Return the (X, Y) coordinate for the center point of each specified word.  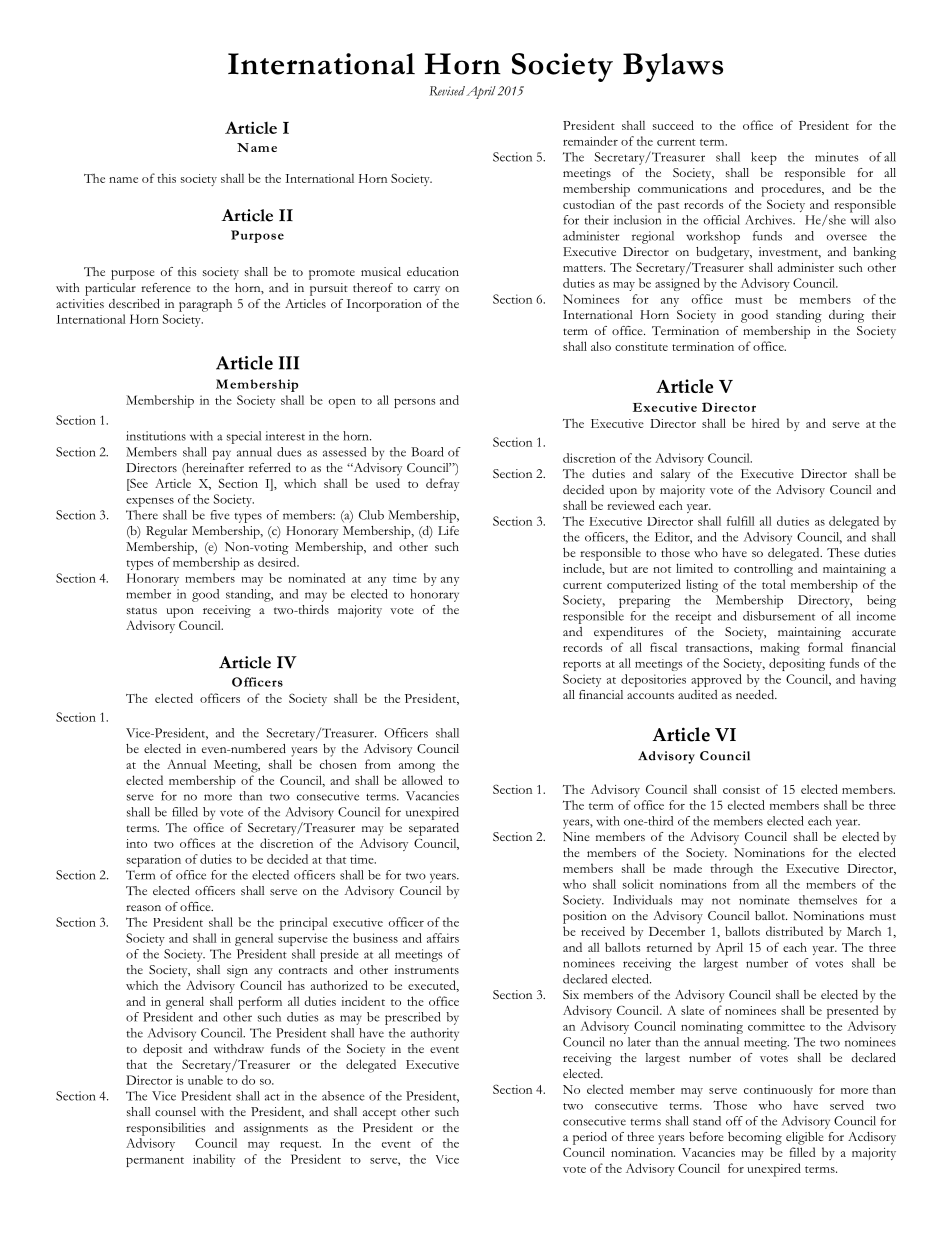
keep (764, 158)
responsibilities (166, 1129)
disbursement (779, 616)
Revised (447, 91)
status (142, 611)
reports (582, 666)
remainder (590, 141)
